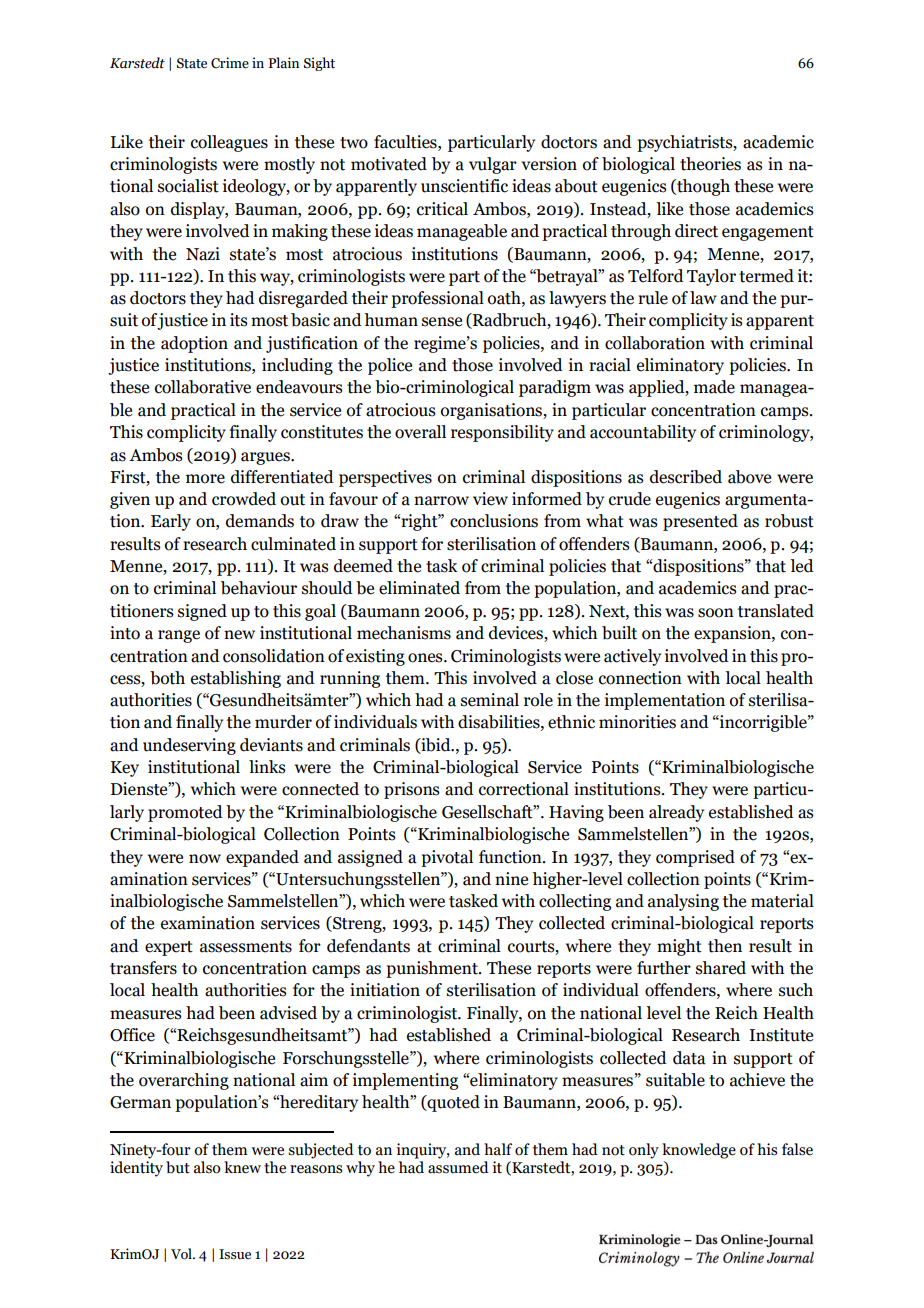  Describe the element at coordinates (716, 613) in the page. I see `soon` at that location.
